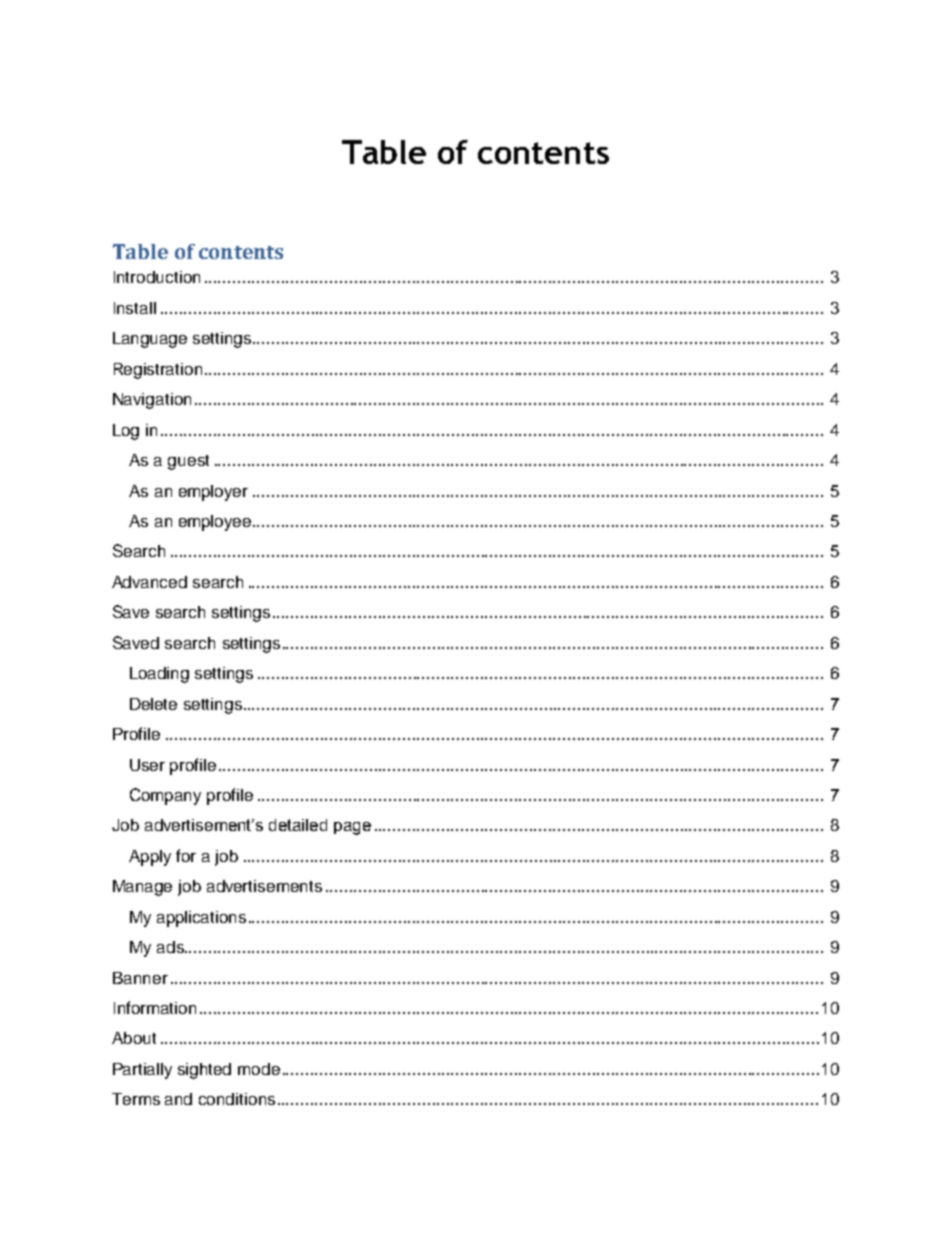  What do you see at coordinates (204, 1071) in the document?
I see `sighted` at bounding box center [204, 1071].
